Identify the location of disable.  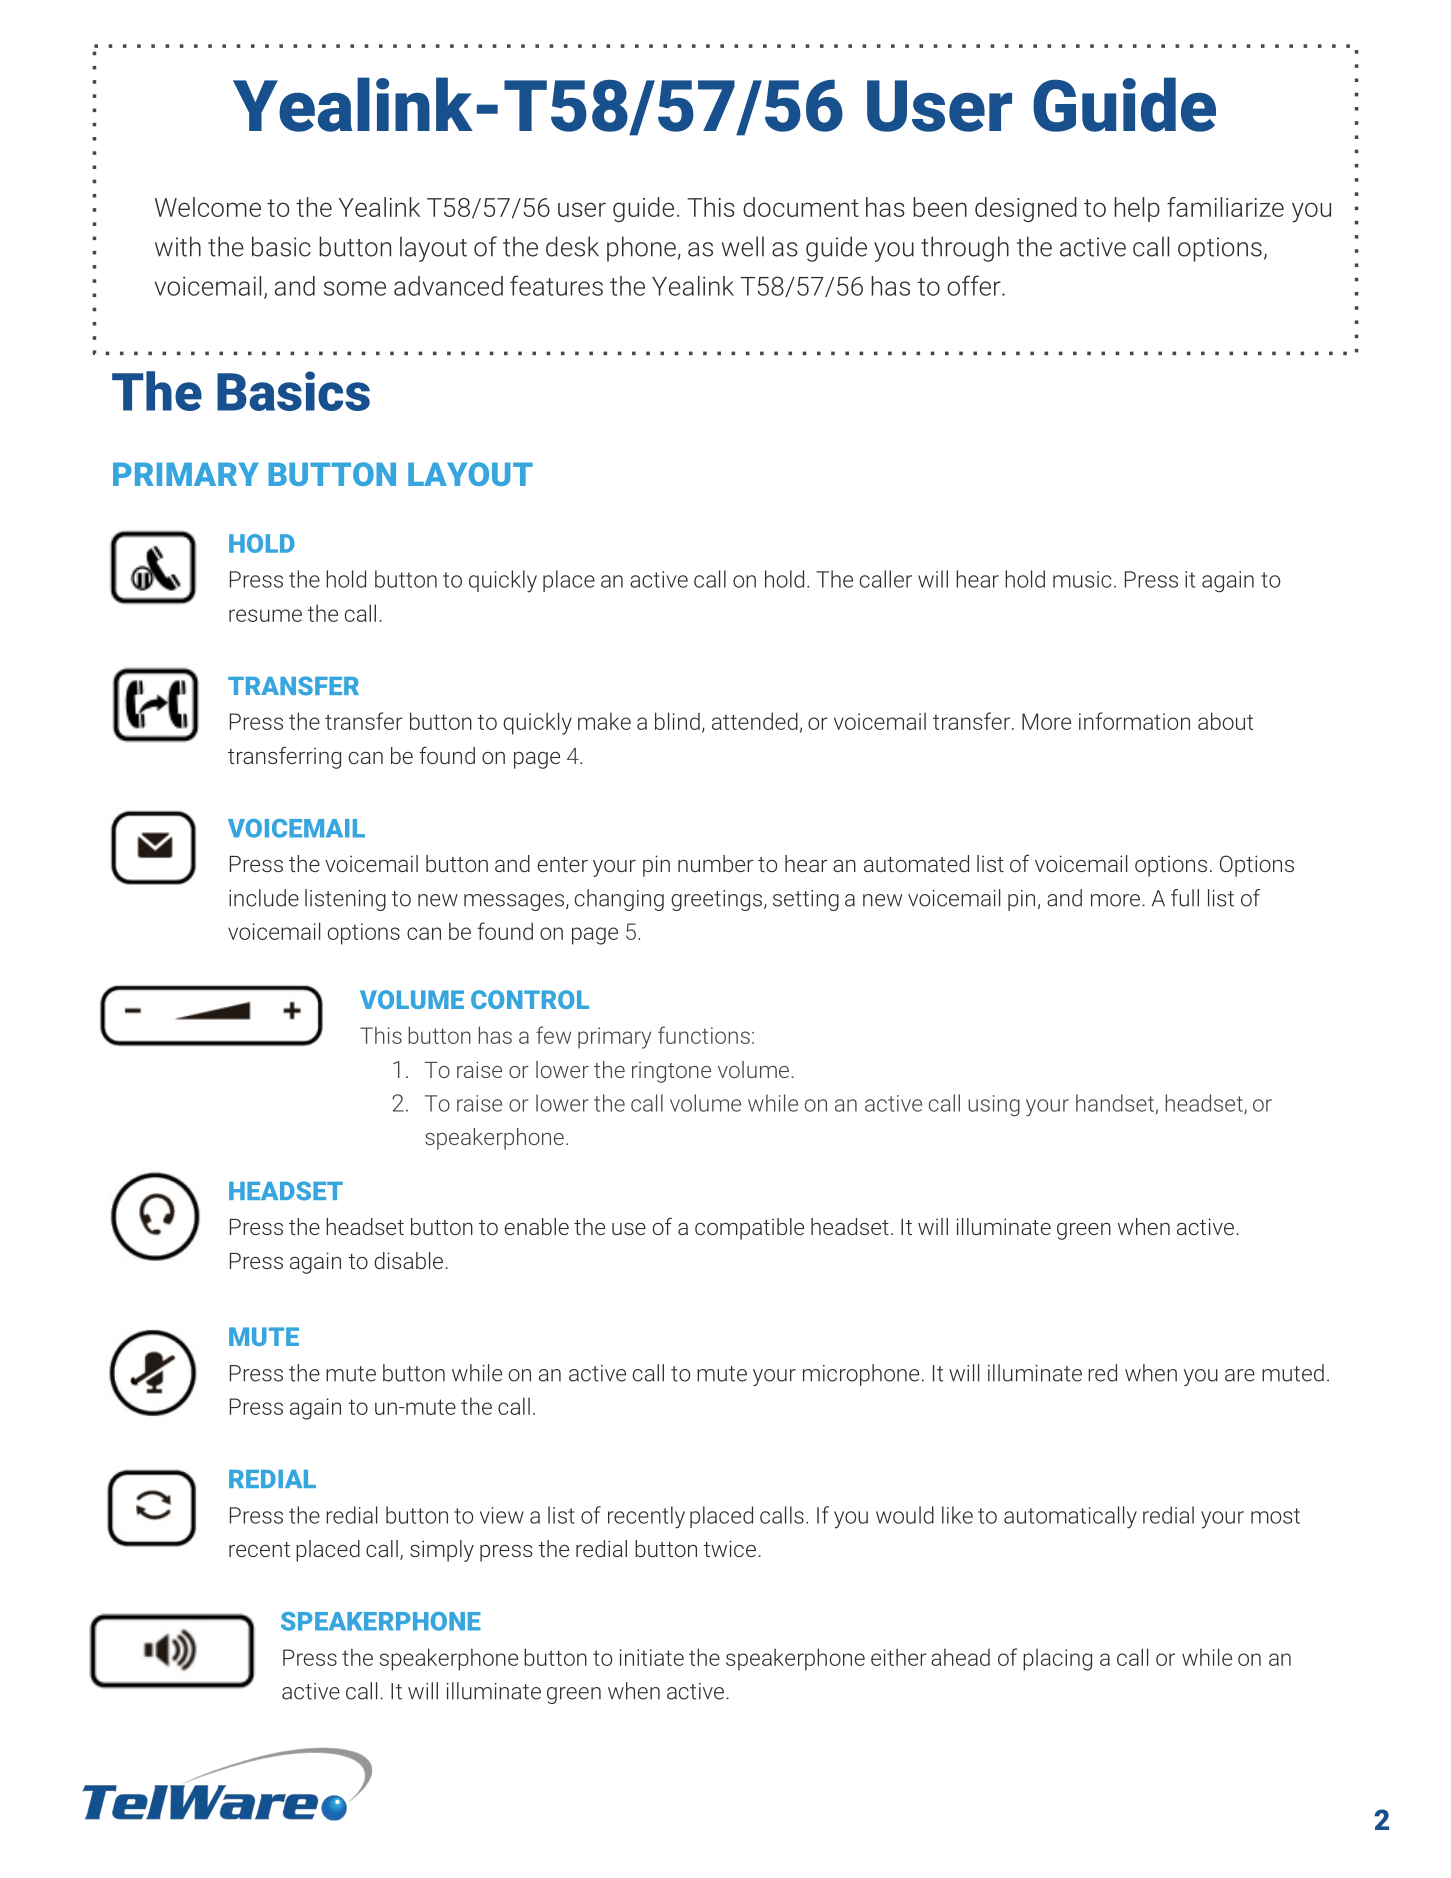
(408, 1260).
